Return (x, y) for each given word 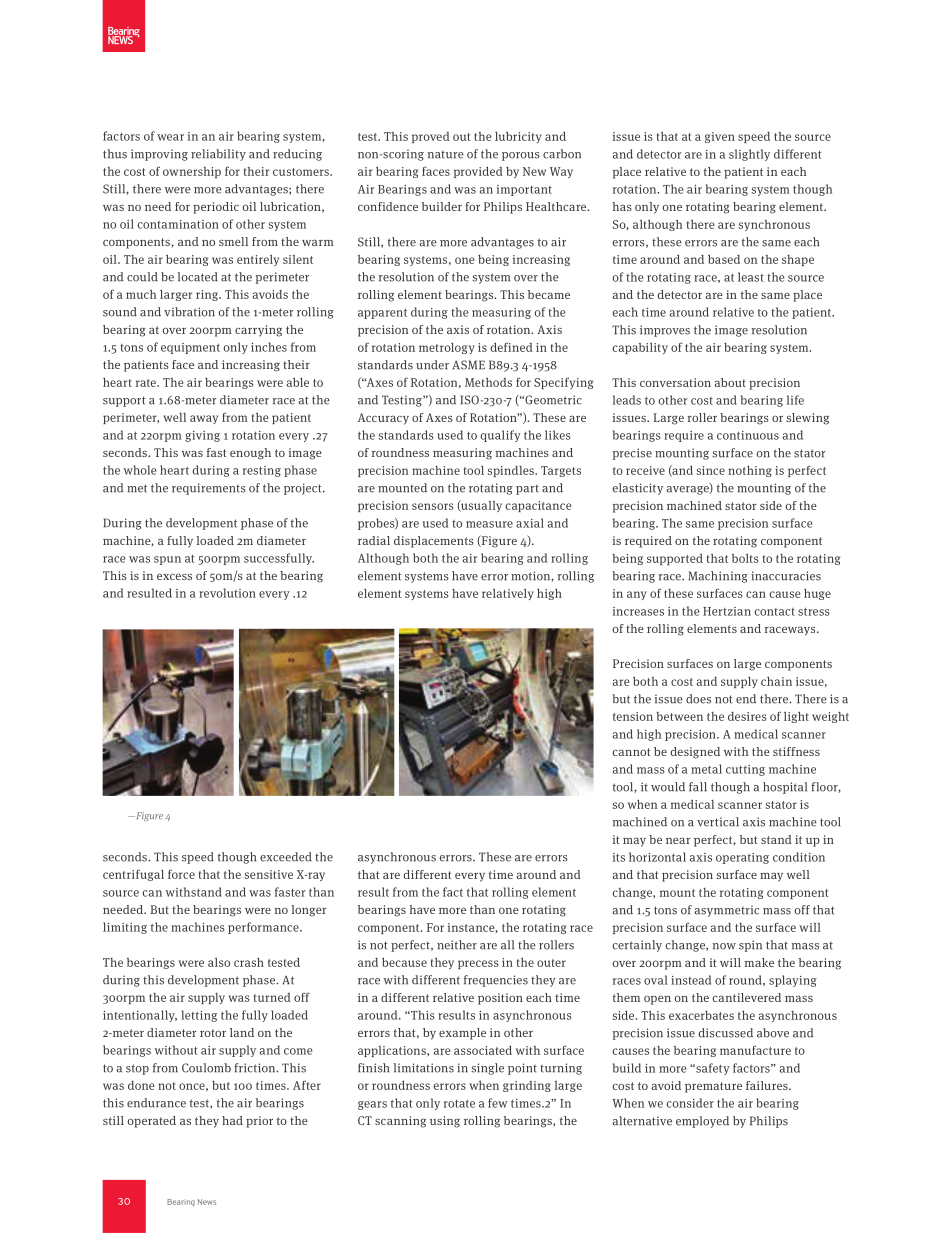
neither (457, 945)
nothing (750, 471)
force (181, 874)
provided (478, 172)
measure (489, 524)
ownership (192, 172)
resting (262, 471)
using (445, 1122)
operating (742, 858)
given (720, 137)
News (207, 1202)
